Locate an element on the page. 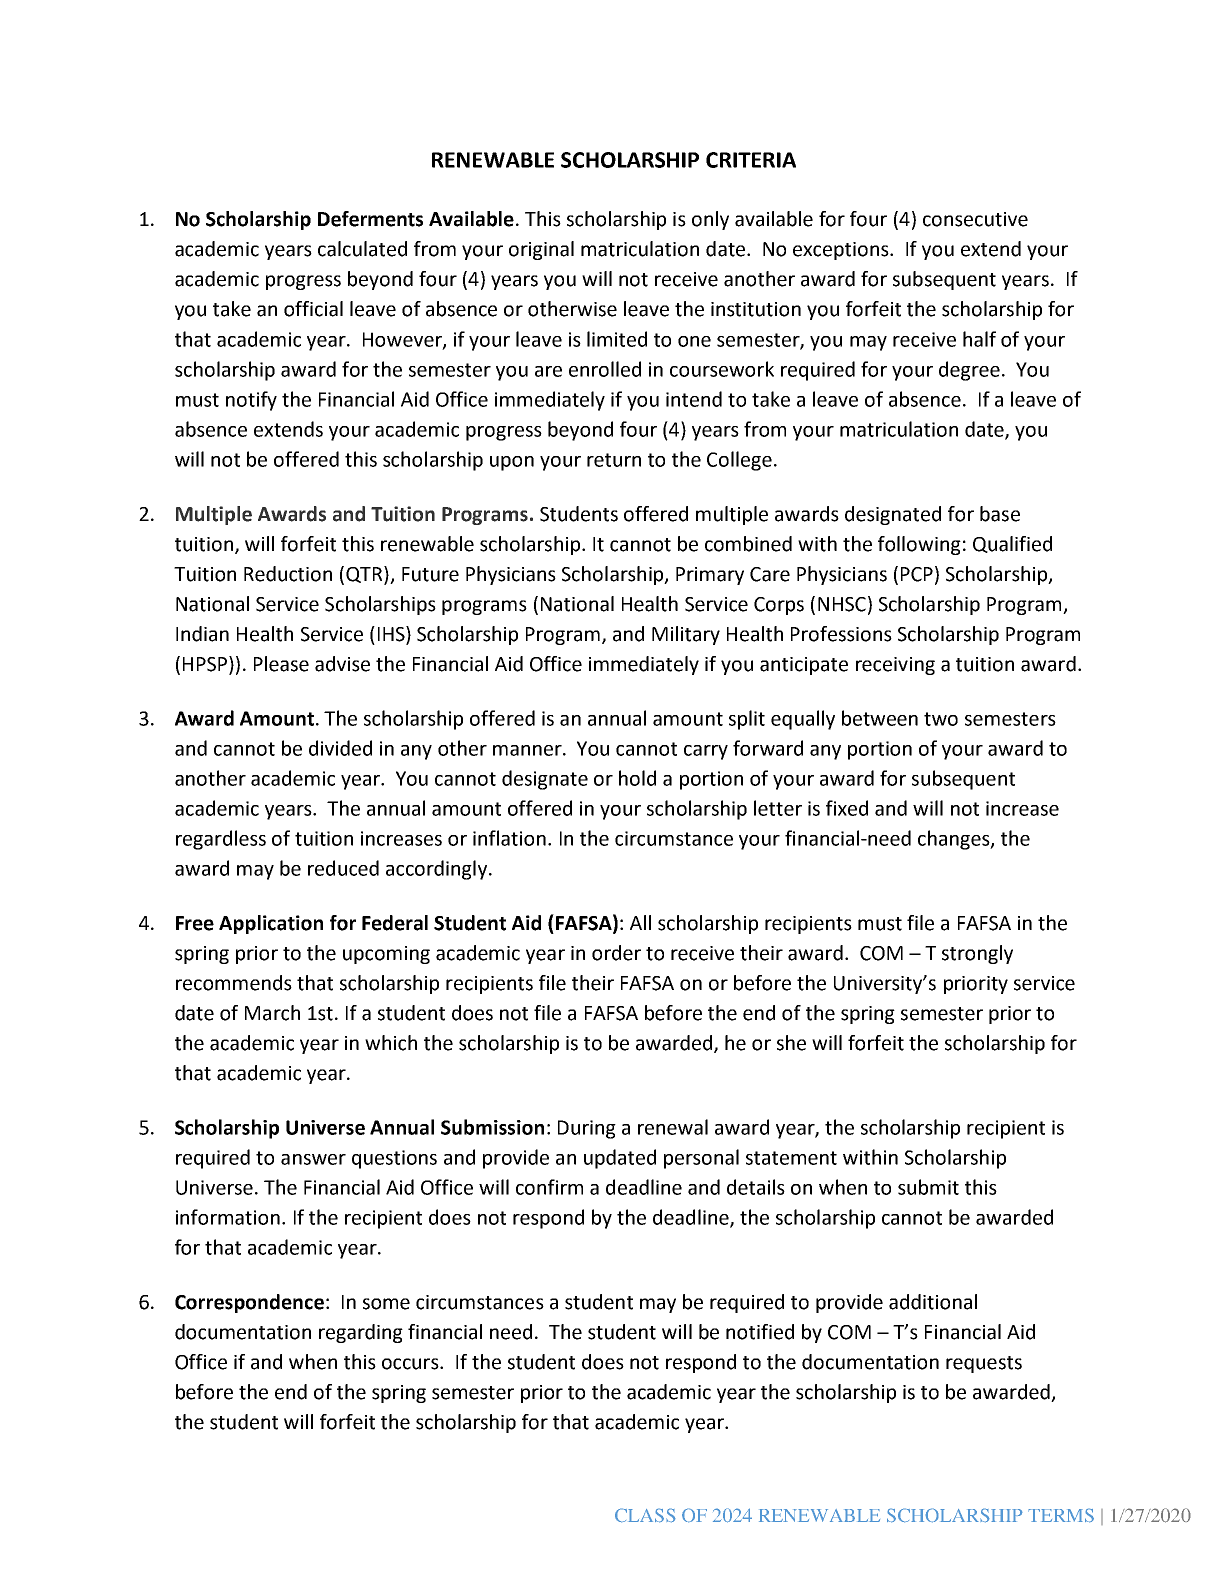  two is located at coordinates (941, 719).
